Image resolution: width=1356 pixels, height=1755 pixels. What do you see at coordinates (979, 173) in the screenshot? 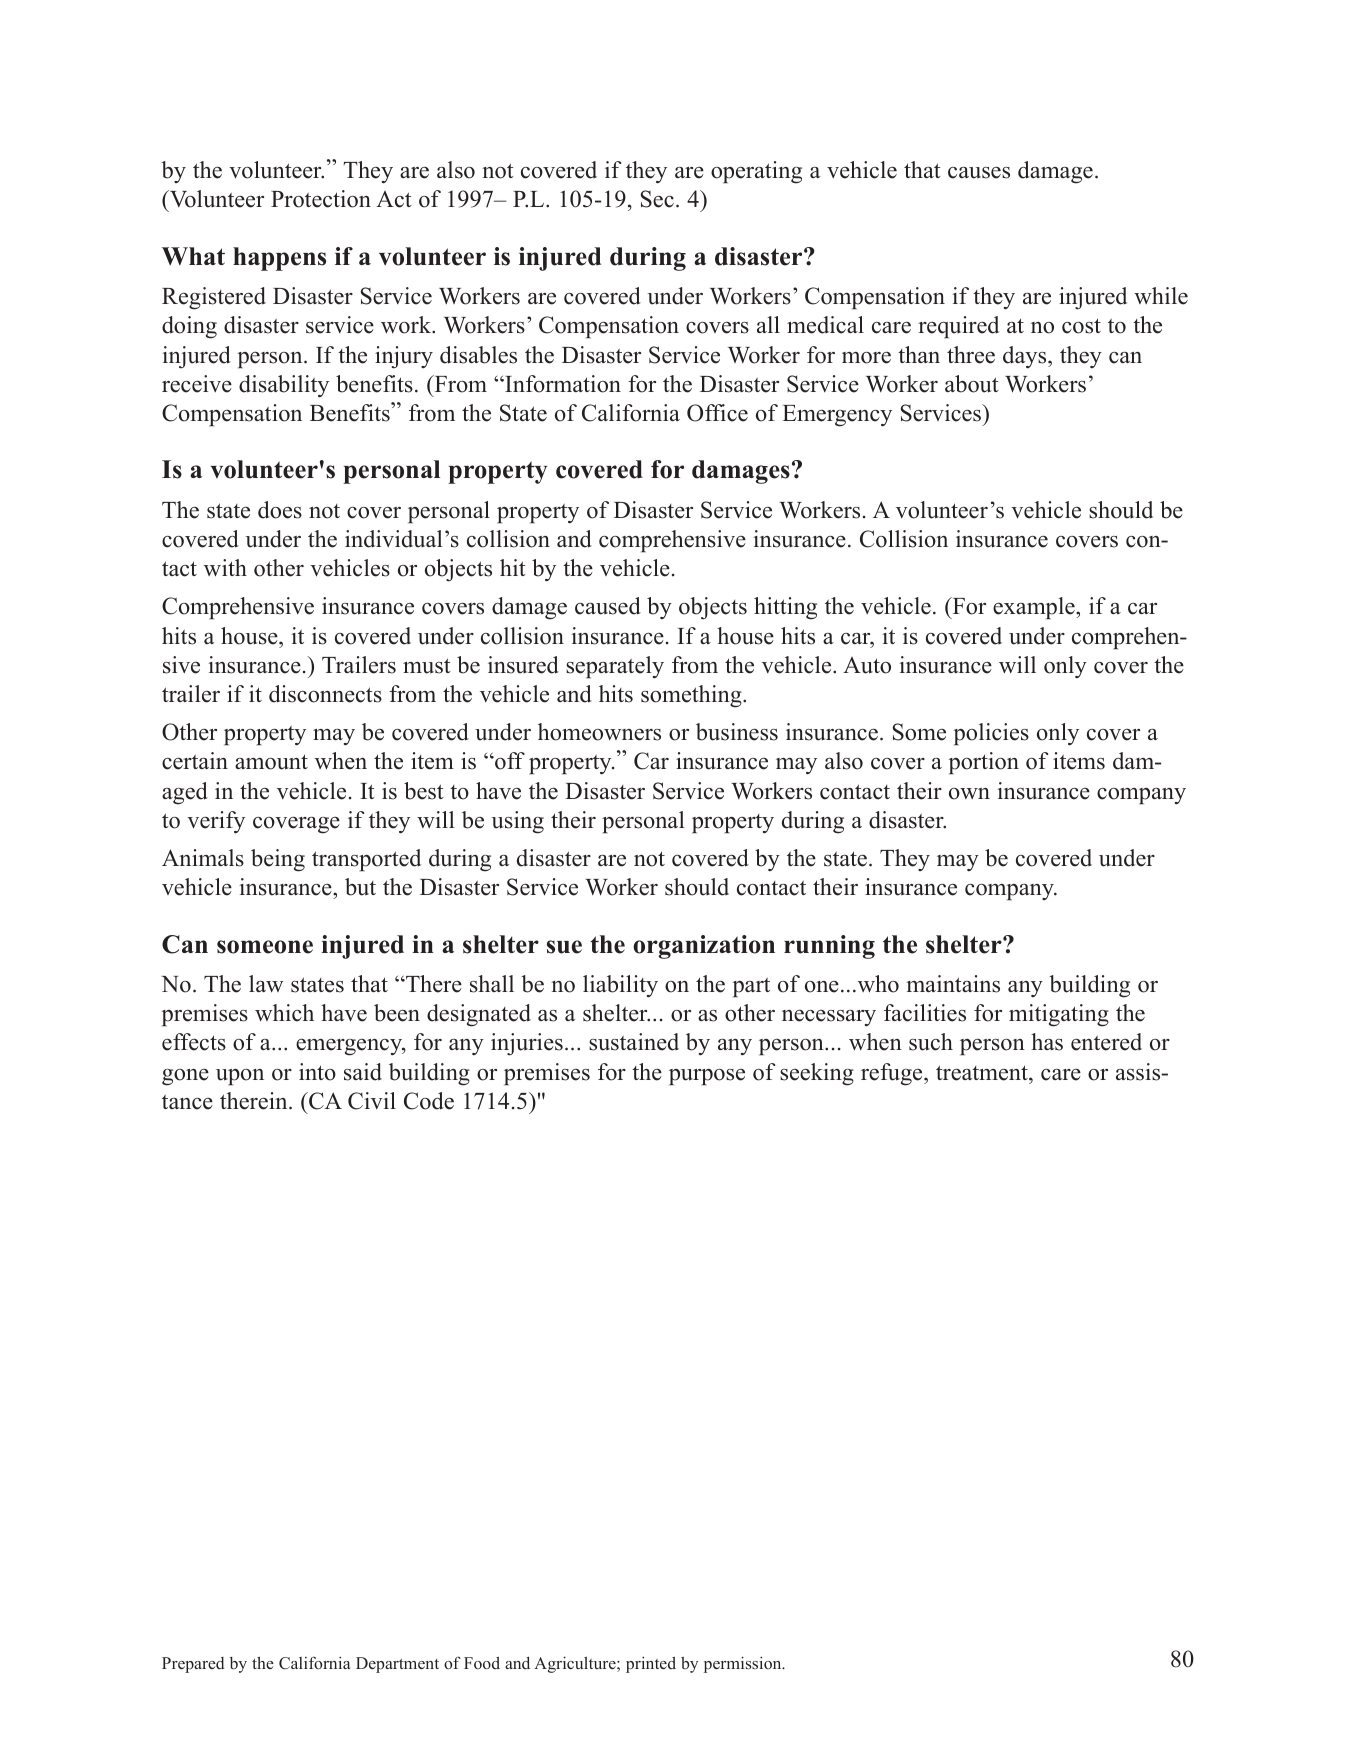
I see `causes` at bounding box center [979, 173].
